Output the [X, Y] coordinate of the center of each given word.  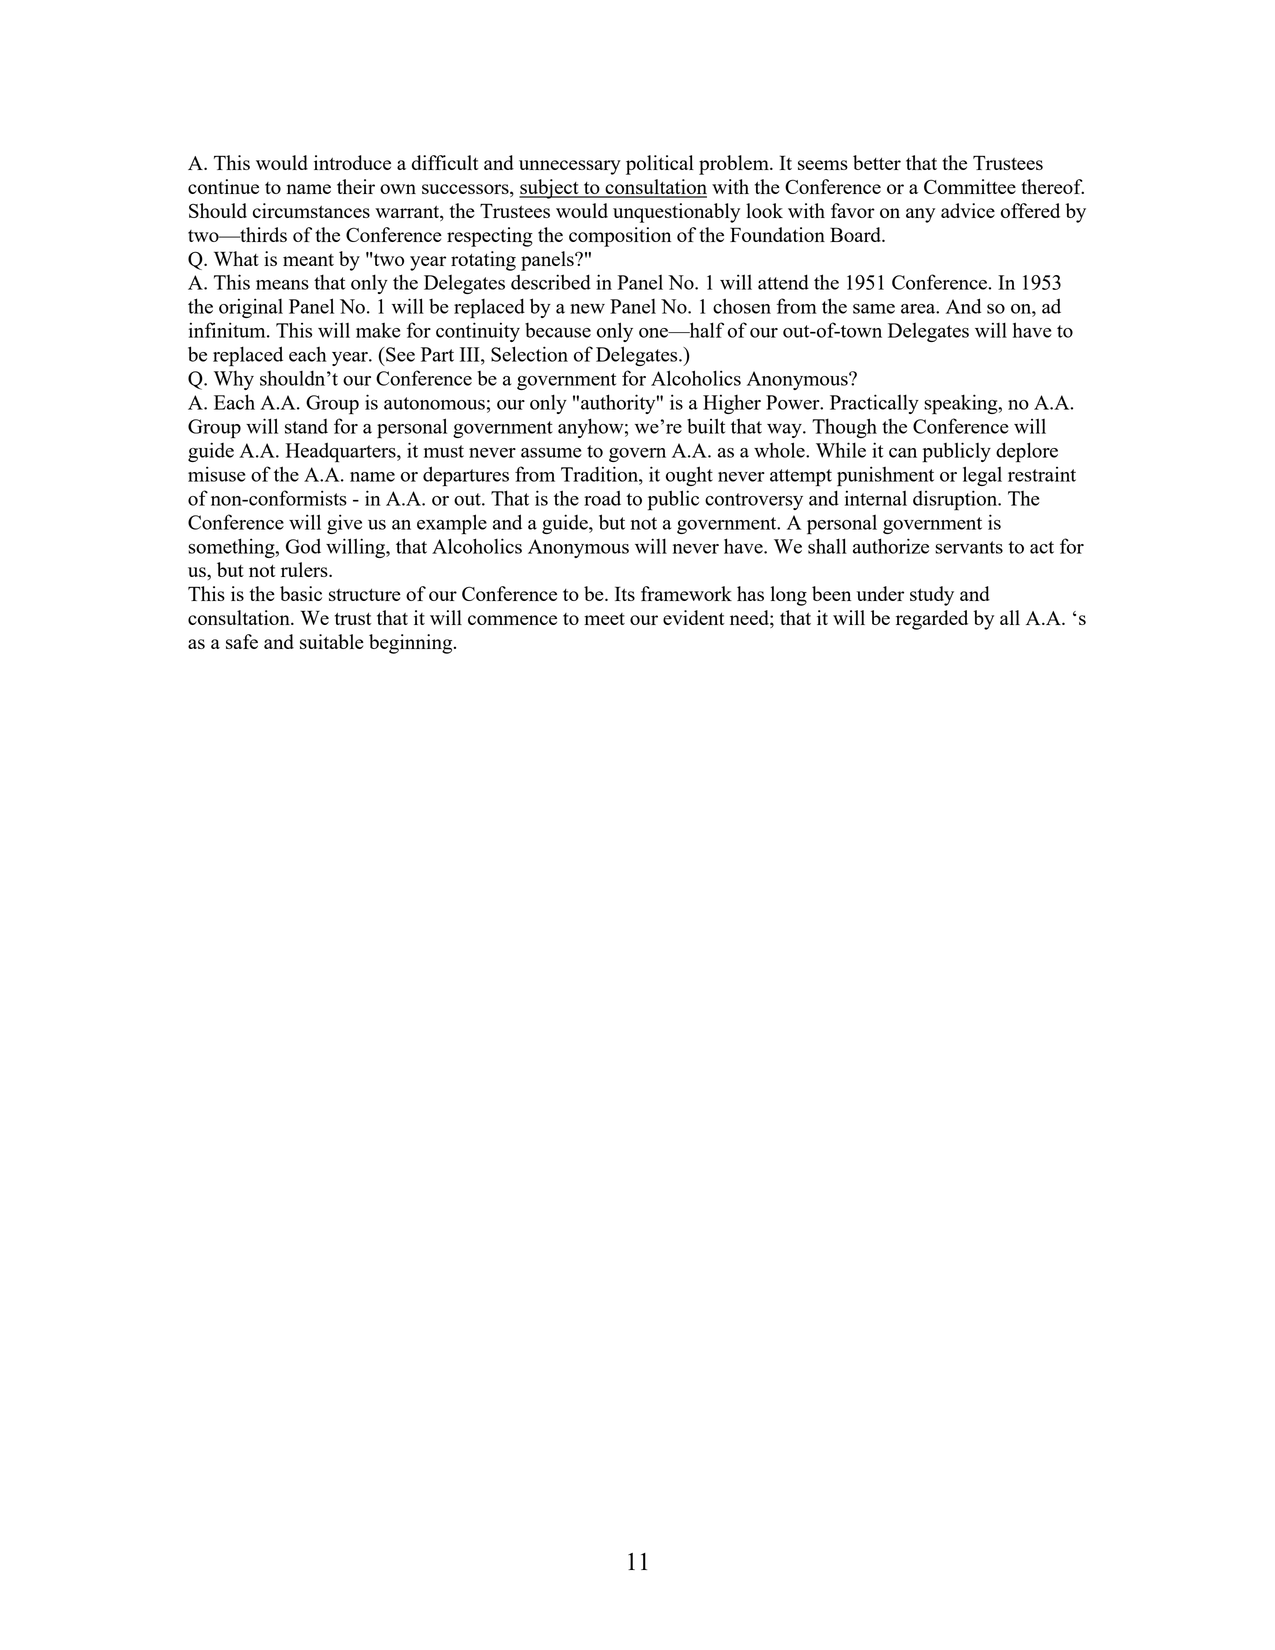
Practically [874, 404]
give [344, 524]
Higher [732, 404]
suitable [332, 641]
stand [306, 426]
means [282, 285]
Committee [970, 186]
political [660, 165]
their [356, 186]
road [602, 498]
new [587, 309]
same [874, 309]
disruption [956, 500]
